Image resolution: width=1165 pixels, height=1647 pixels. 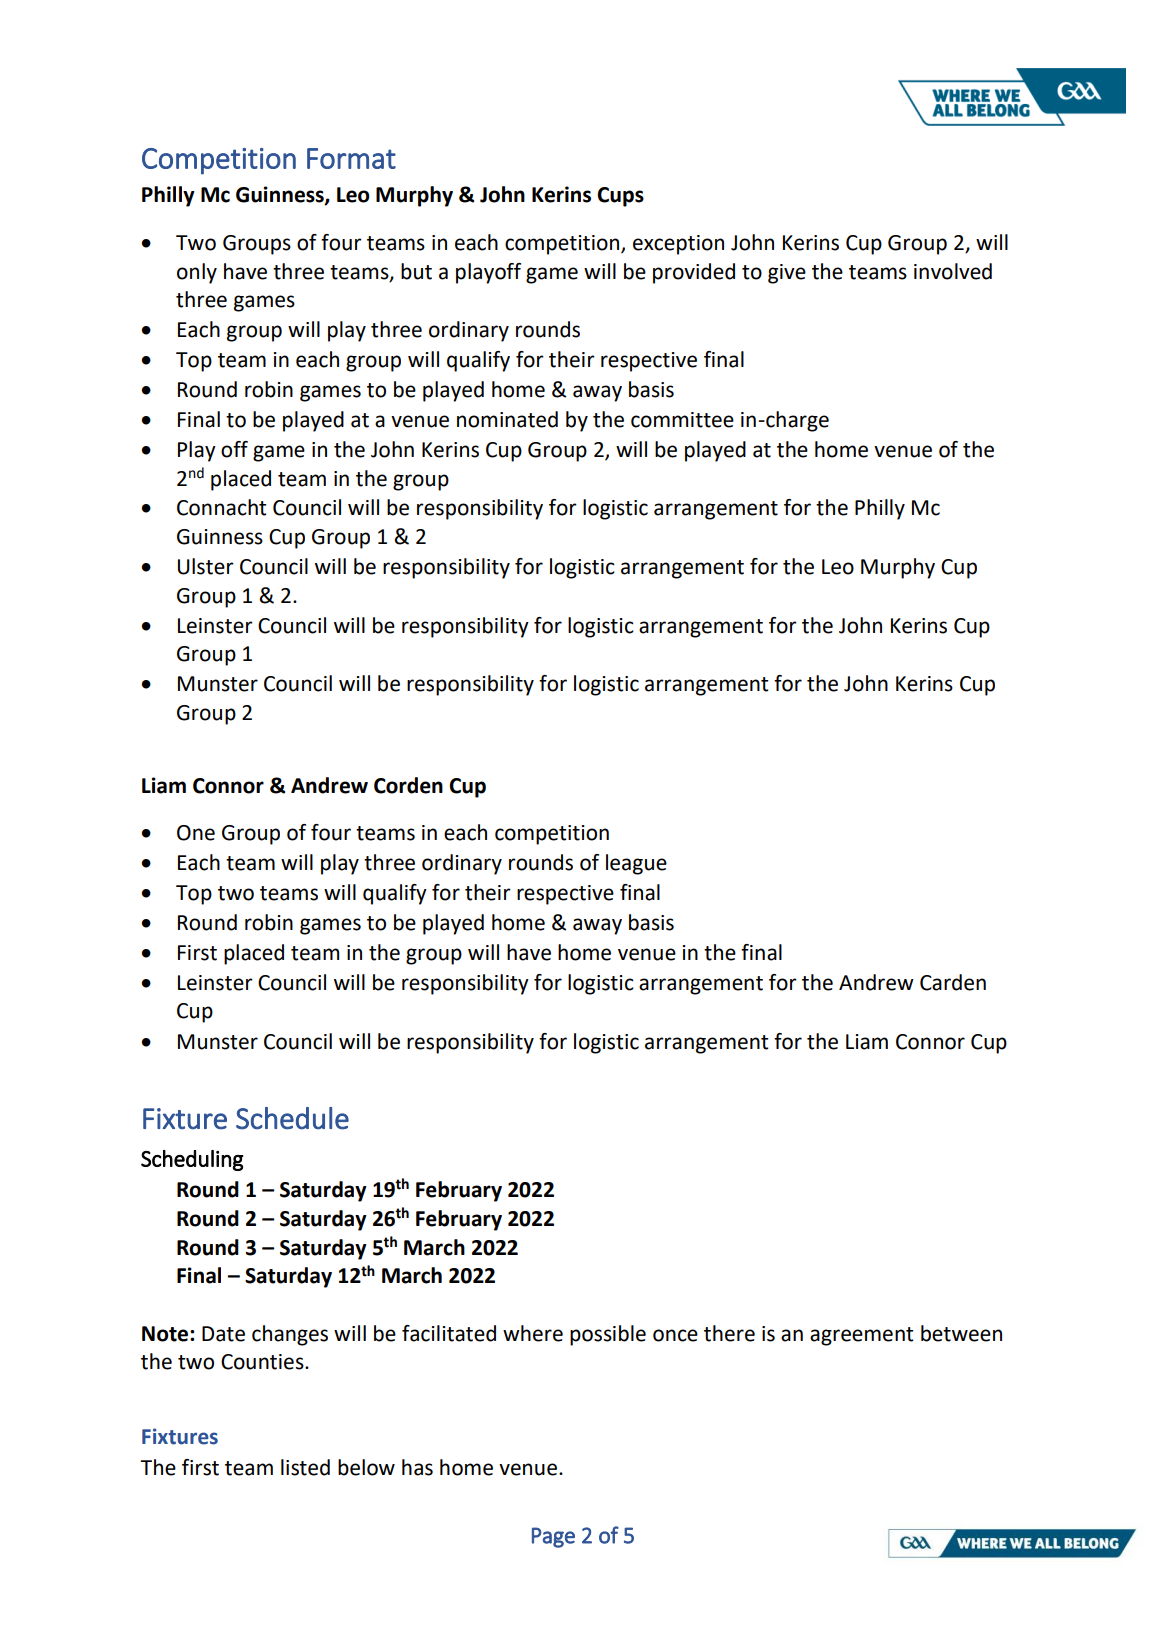 I want to click on where, so click(x=533, y=1333).
